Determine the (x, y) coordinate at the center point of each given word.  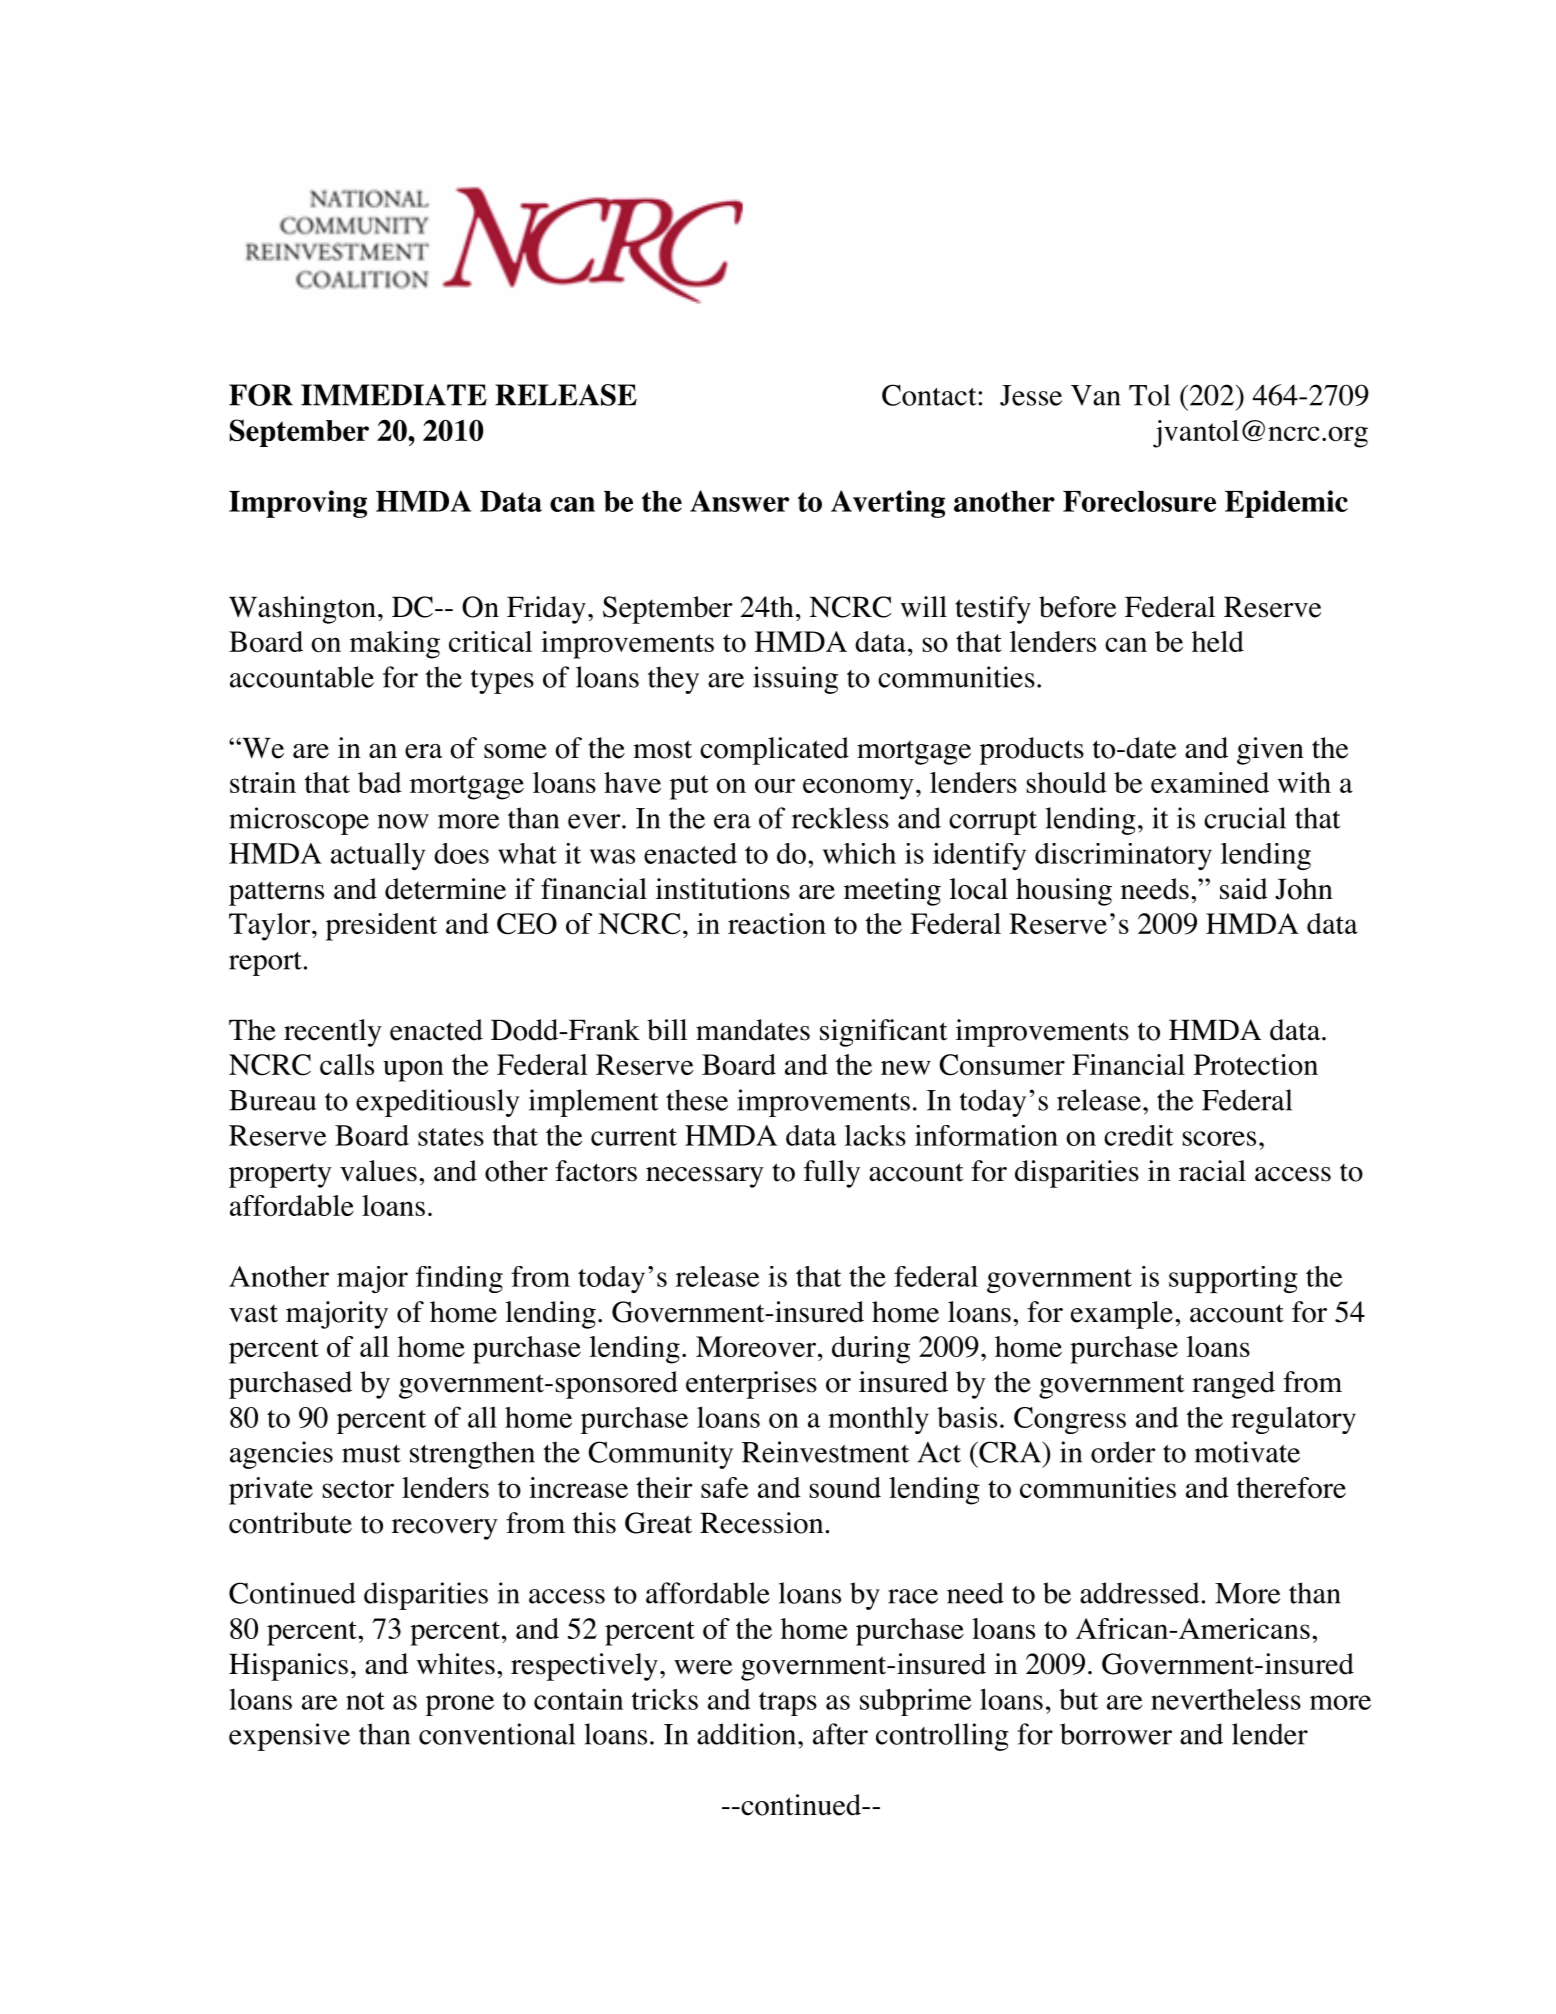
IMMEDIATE (394, 395)
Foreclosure (1139, 501)
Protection (1256, 1065)
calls (347, 1064)
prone (460, 1705)
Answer (739, 501)
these (697, 1100)
